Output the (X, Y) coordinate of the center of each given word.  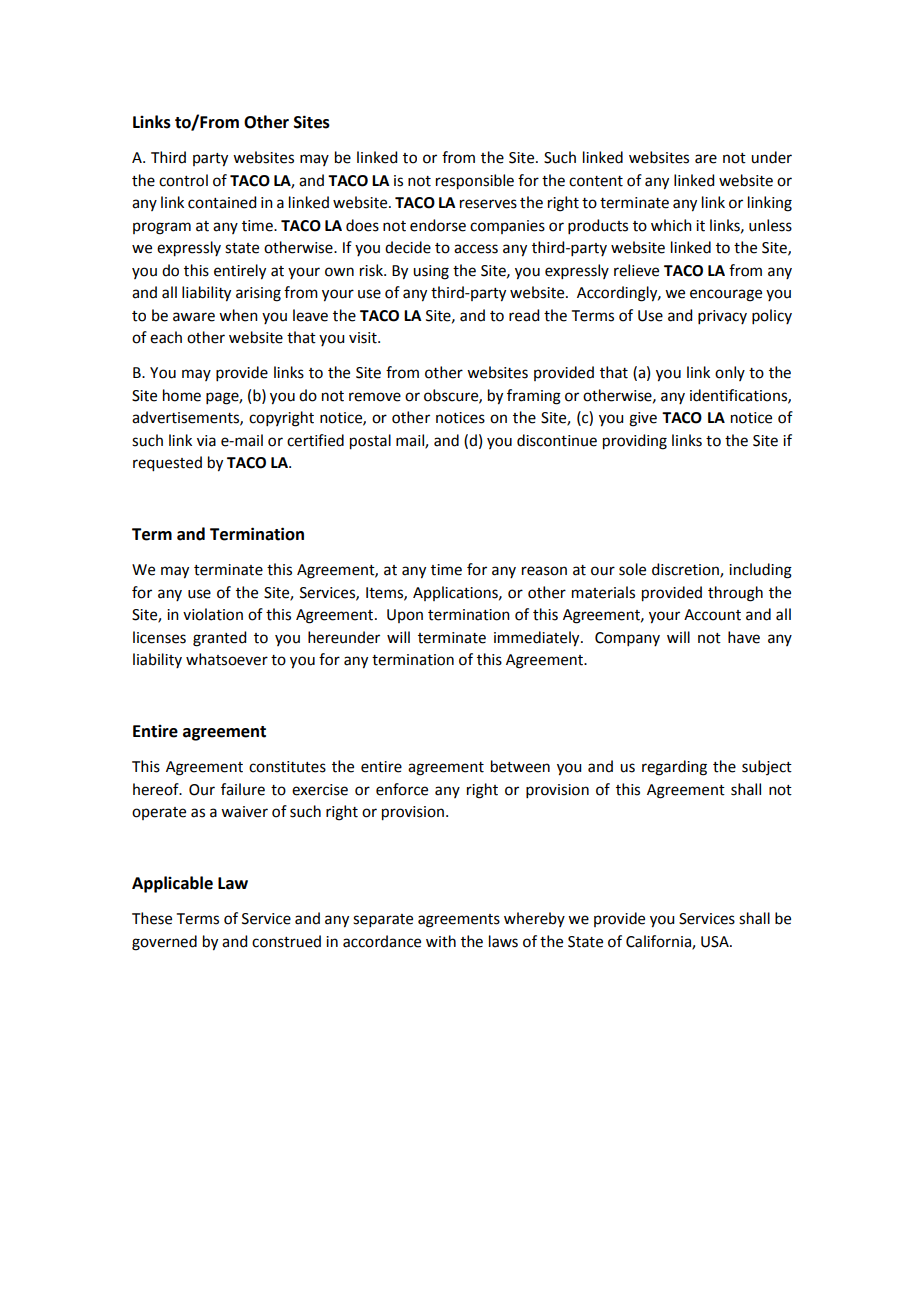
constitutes (287, 767)
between (520, 766)
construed (286, 941)
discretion (686, 570)
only (730, 373)
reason (544, 571)
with (441, 941)
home (182, 395)
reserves (488, 204)
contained (222, 202)
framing (534, 397)
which (671, 225)
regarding (674, 768)
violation (213, 614)
